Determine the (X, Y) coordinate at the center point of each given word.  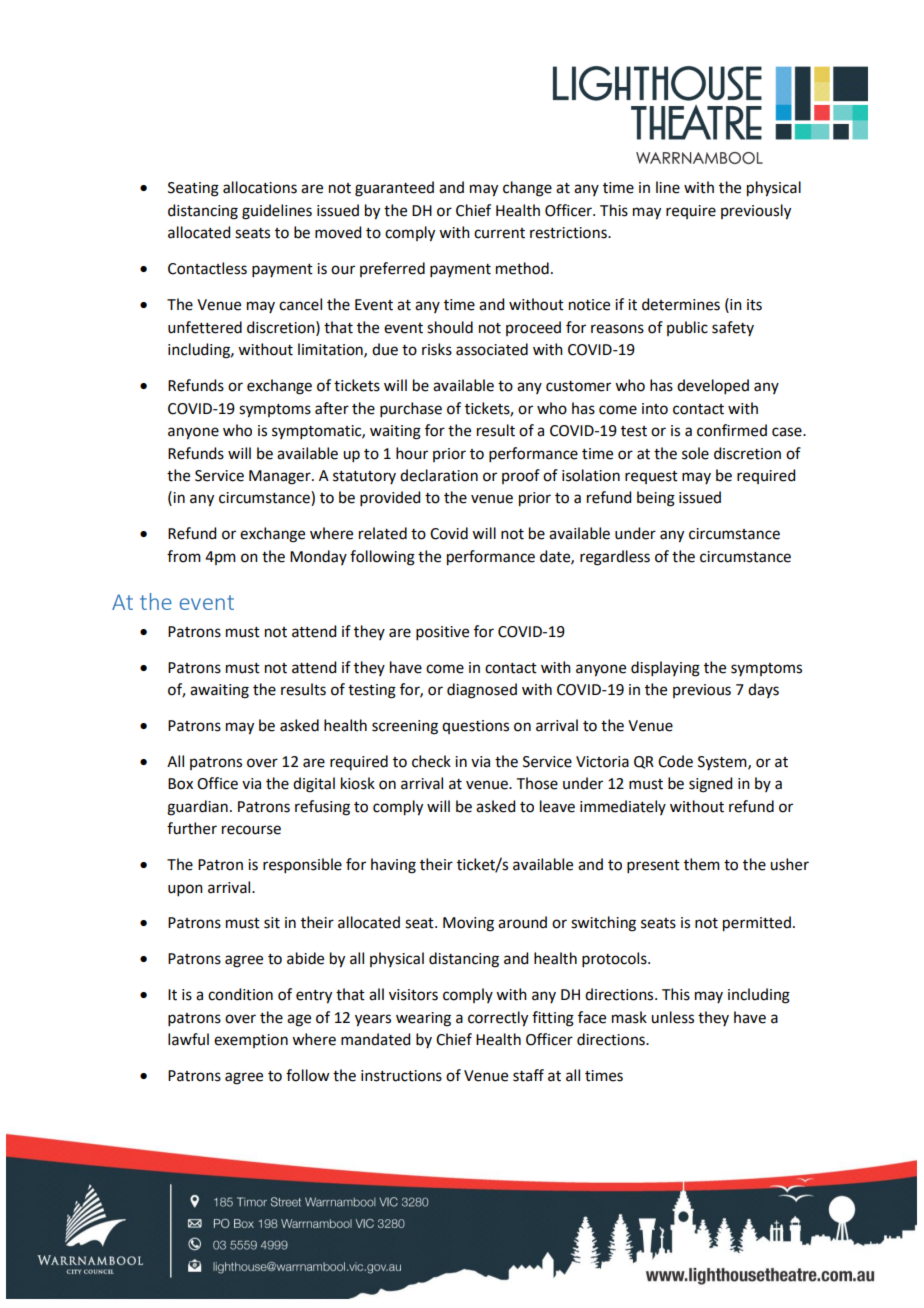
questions (475, 727)
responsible (302, 865)
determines (681, 304)
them (702, 864)
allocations (260, 187)
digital (314, 785)
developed (713, 386)
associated (492, 349)
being (656, 499)
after (332, 408)
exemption (251, 1041)
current (499, 233)
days (763, 690)
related (383, 533)
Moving (468, 924)
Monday (318, 557)
